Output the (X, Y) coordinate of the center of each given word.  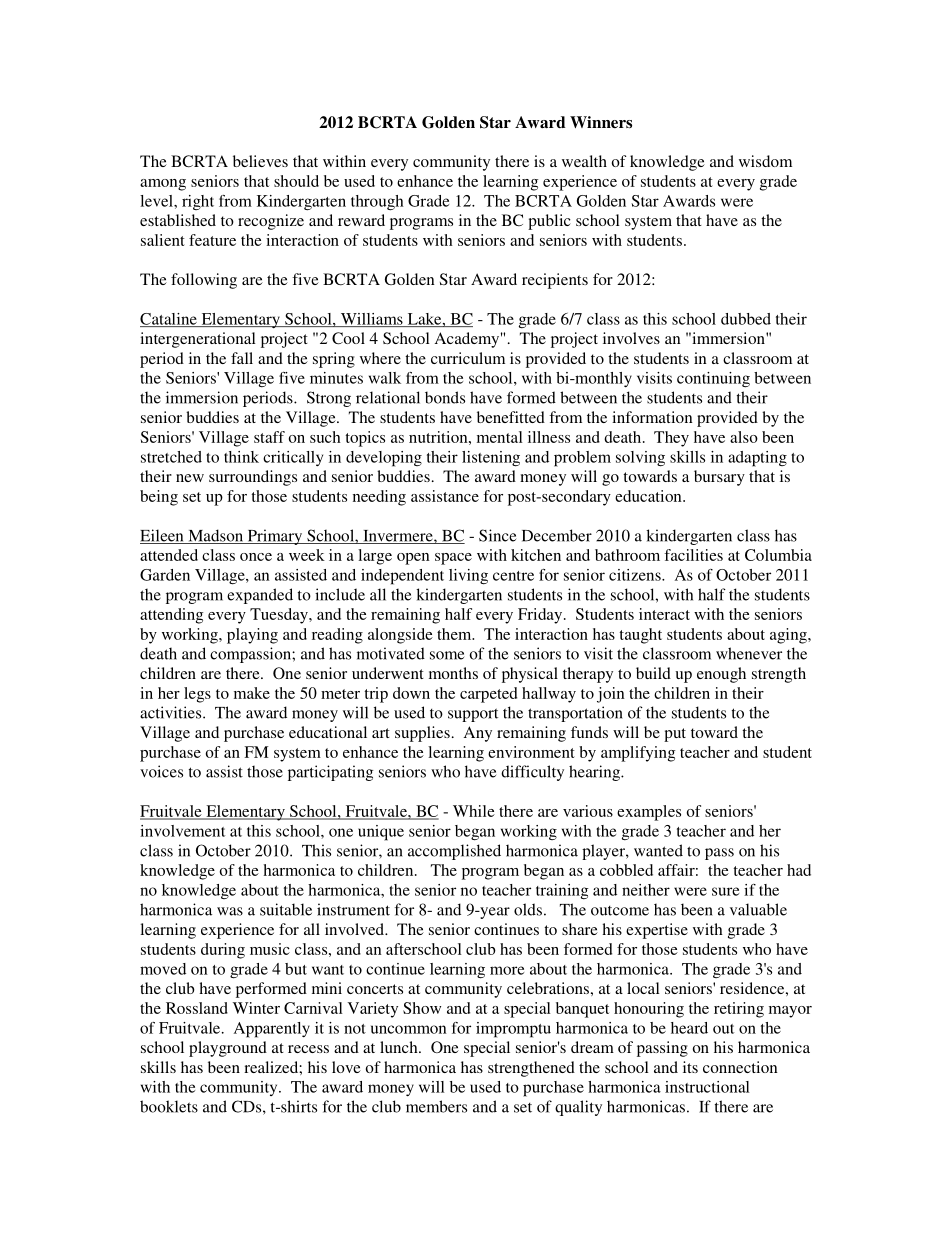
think (241, 457)
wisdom (765, 161)
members (436, 1106)
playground (228, 1049)
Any (478, 734)
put (675, 735)
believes (260, 161)
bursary (719, 478)
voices (161, 771)
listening (491, 459)
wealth (584, 161)
